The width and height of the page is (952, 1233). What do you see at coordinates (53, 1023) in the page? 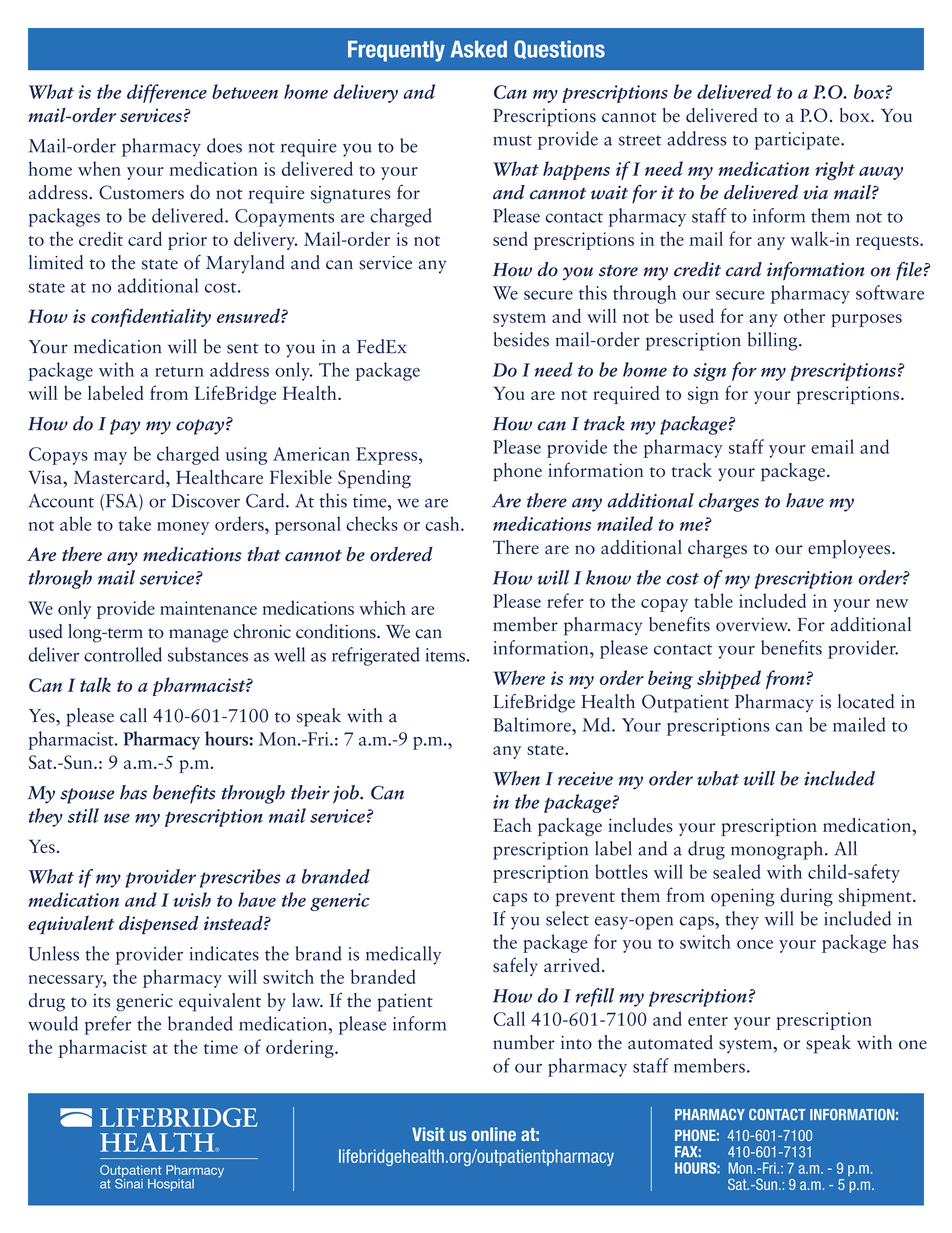
I see `would` at bounding box center [53, 1023].
